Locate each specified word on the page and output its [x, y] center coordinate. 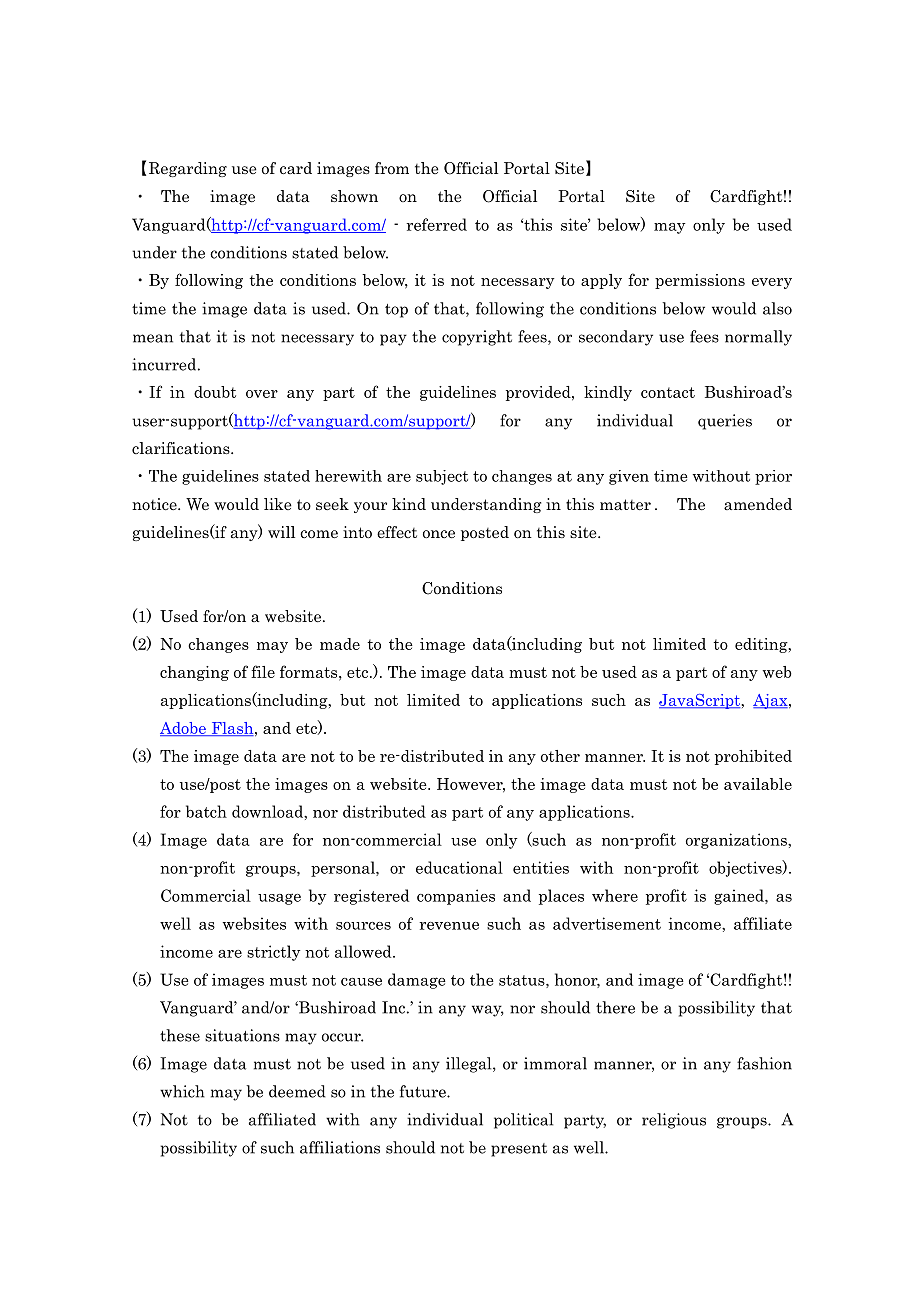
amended [758, 504]
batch [206, 811]
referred [436, 224]
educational [459, 867]
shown [354, 196]
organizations [737, 841]
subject [442, 477]
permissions [700, 281]
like [278, 504]
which [182, 1091]
